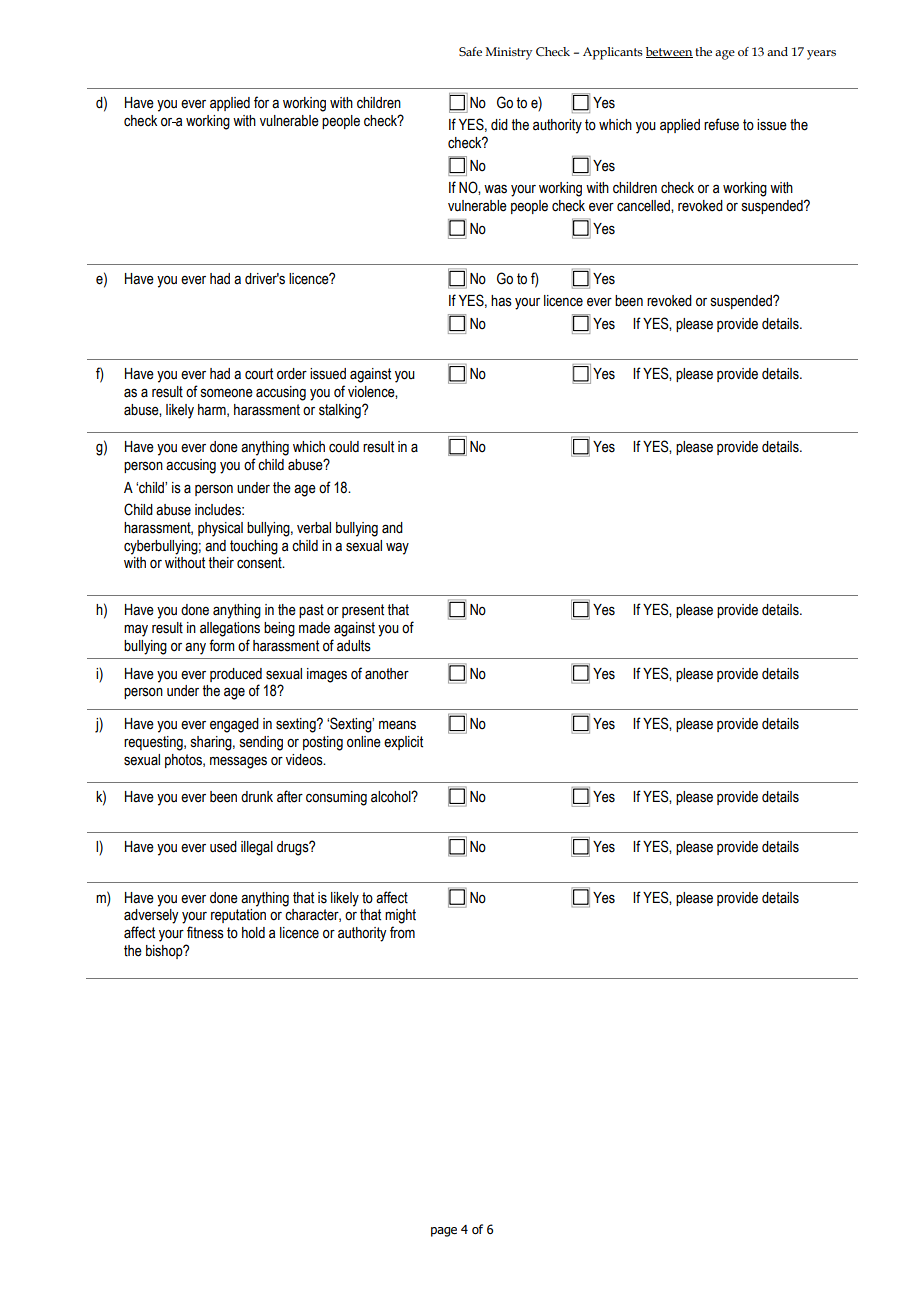 This document has width=924, height=1307. What do you see at coordinates (721, 124) in the document?
I see `refuse` at bounding box center [721, 124].
